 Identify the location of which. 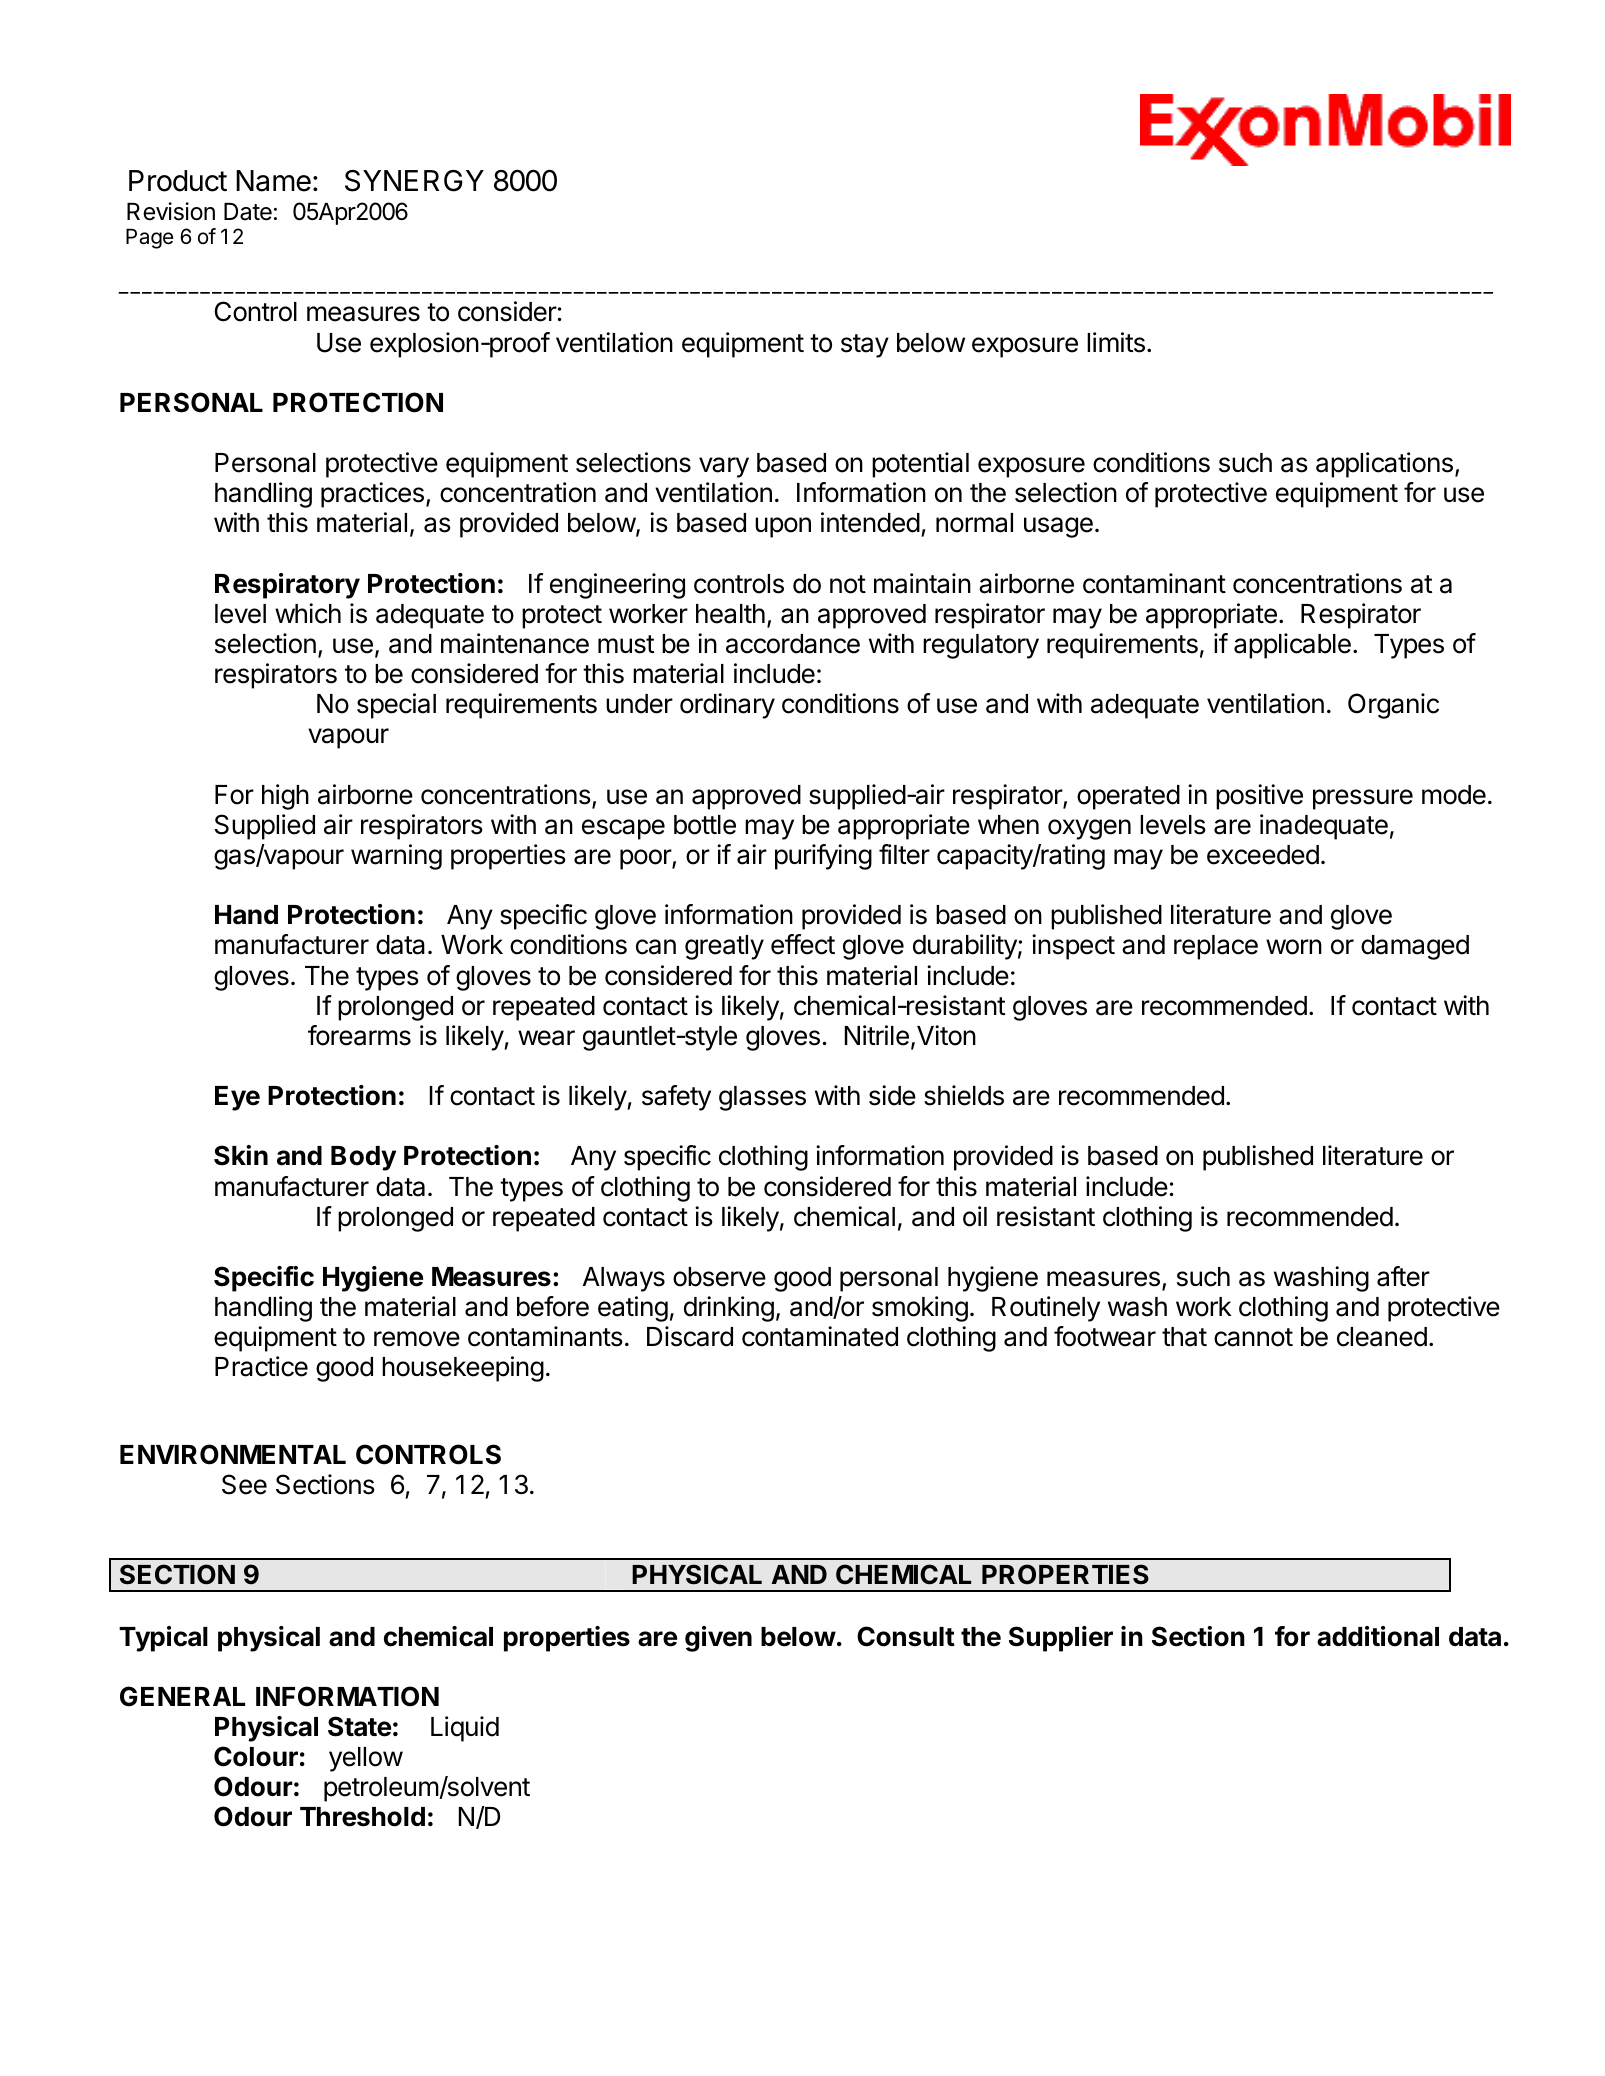
(308, 613).
